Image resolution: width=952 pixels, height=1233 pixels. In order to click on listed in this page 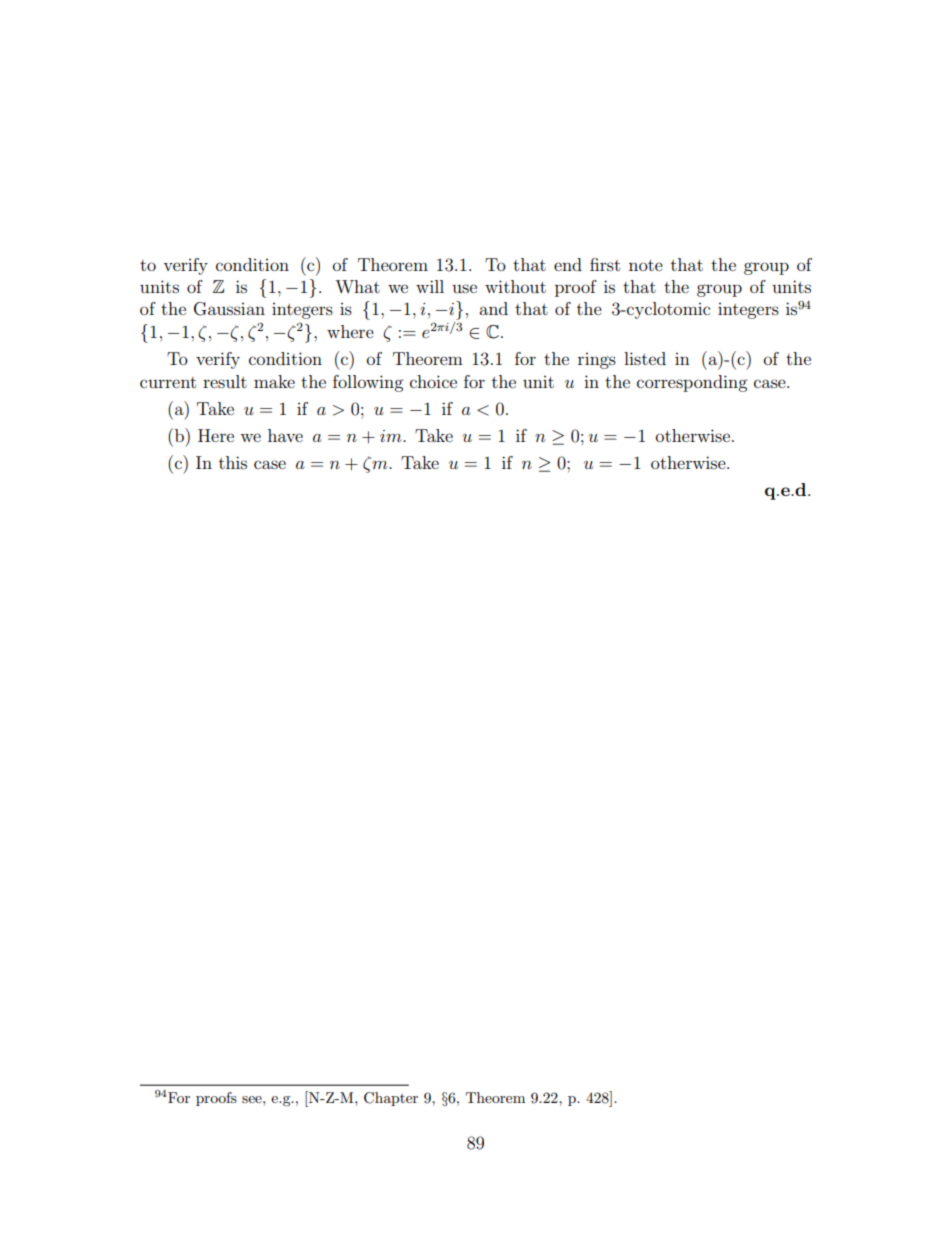, I will do `click(645, 358)`.
